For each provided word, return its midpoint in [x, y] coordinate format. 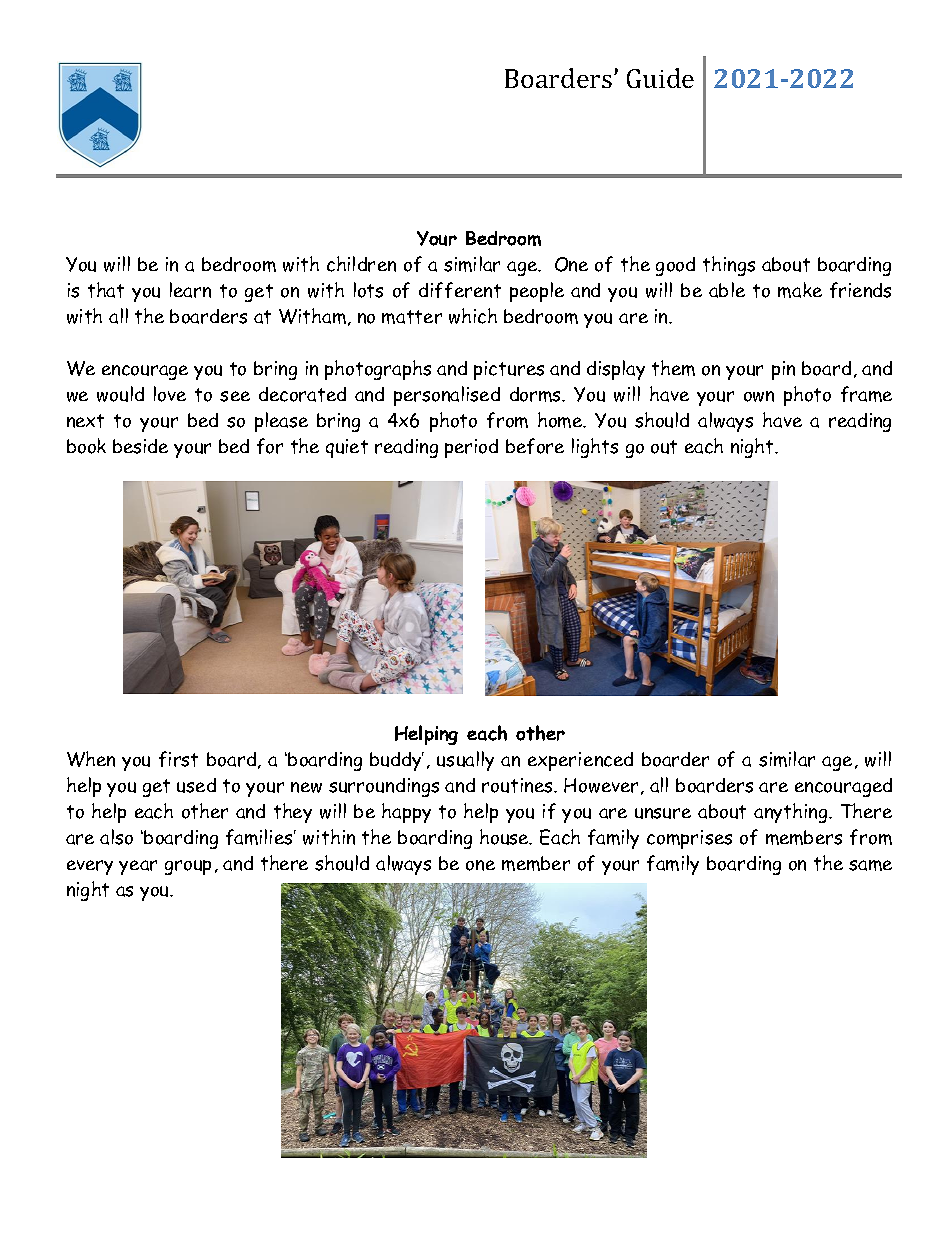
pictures [509, 370]
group [188, 867]
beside [140, 446]
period [471, 448]
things [729, 266]
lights [595, 448]
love [170, 394]
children [361, 264]
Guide [660, 78]
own [759, 396]
